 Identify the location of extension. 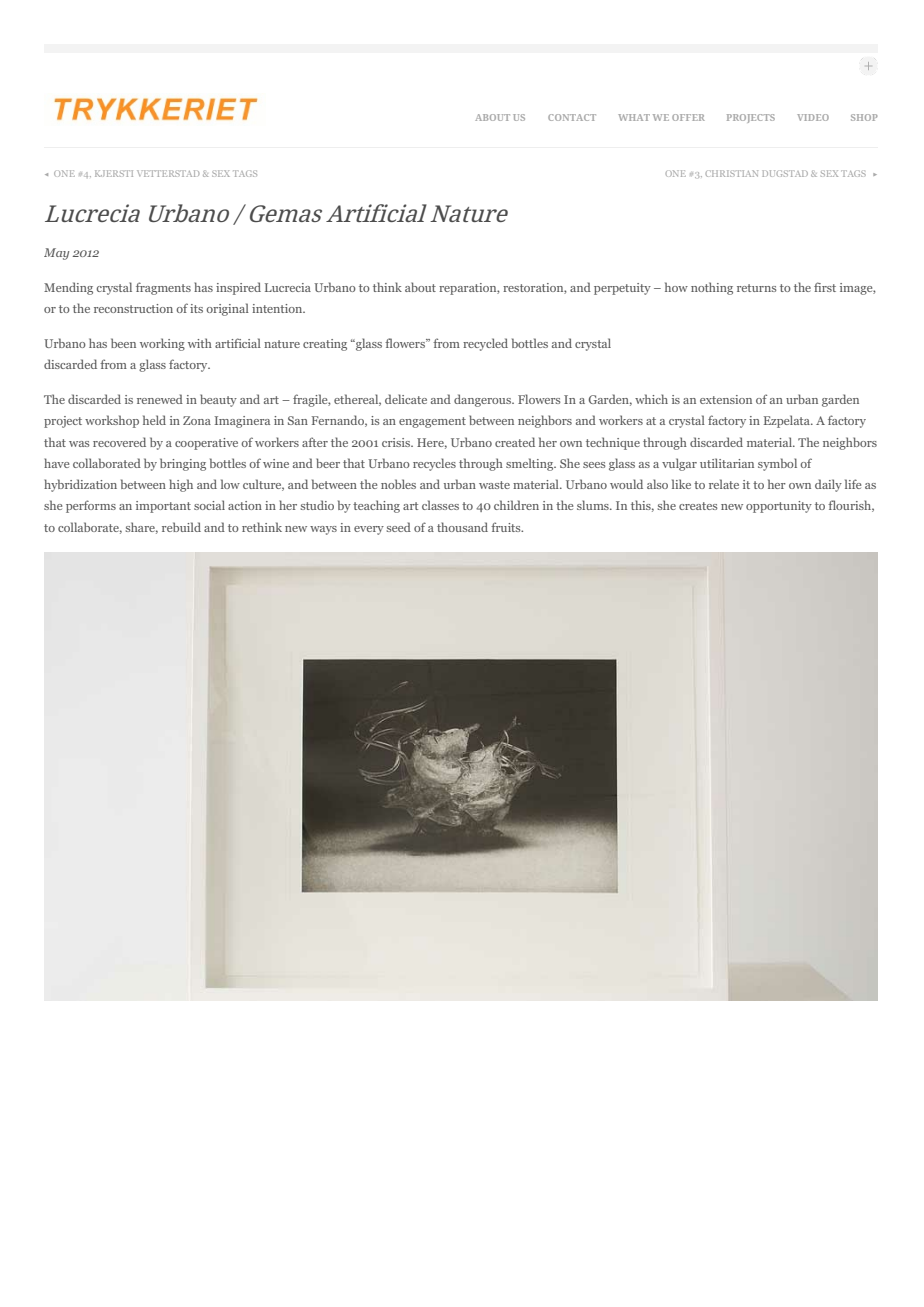
(726, 399).
